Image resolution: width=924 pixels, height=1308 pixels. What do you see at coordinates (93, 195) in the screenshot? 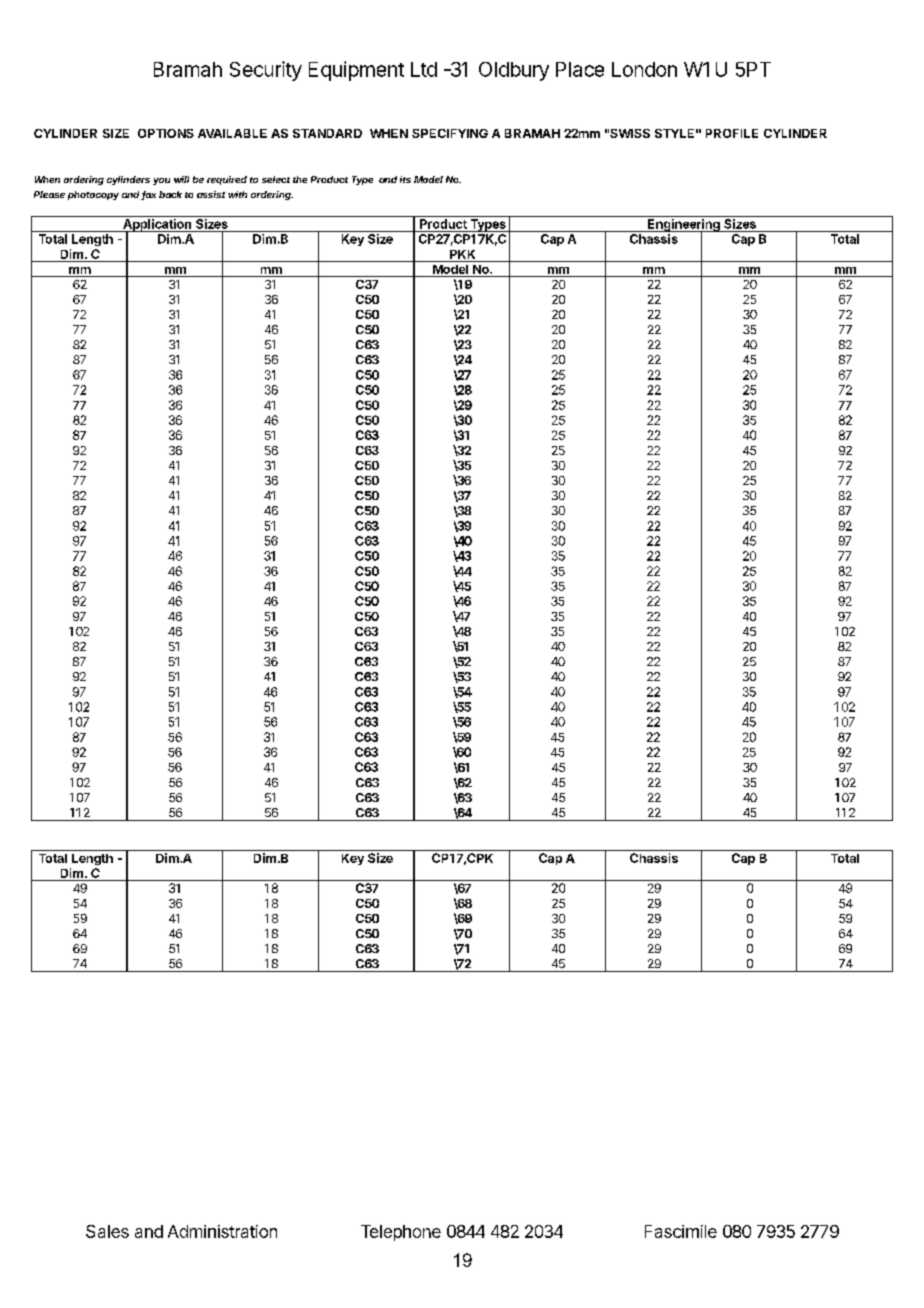
I see `photocopy` at bounding box center [93, 195].
